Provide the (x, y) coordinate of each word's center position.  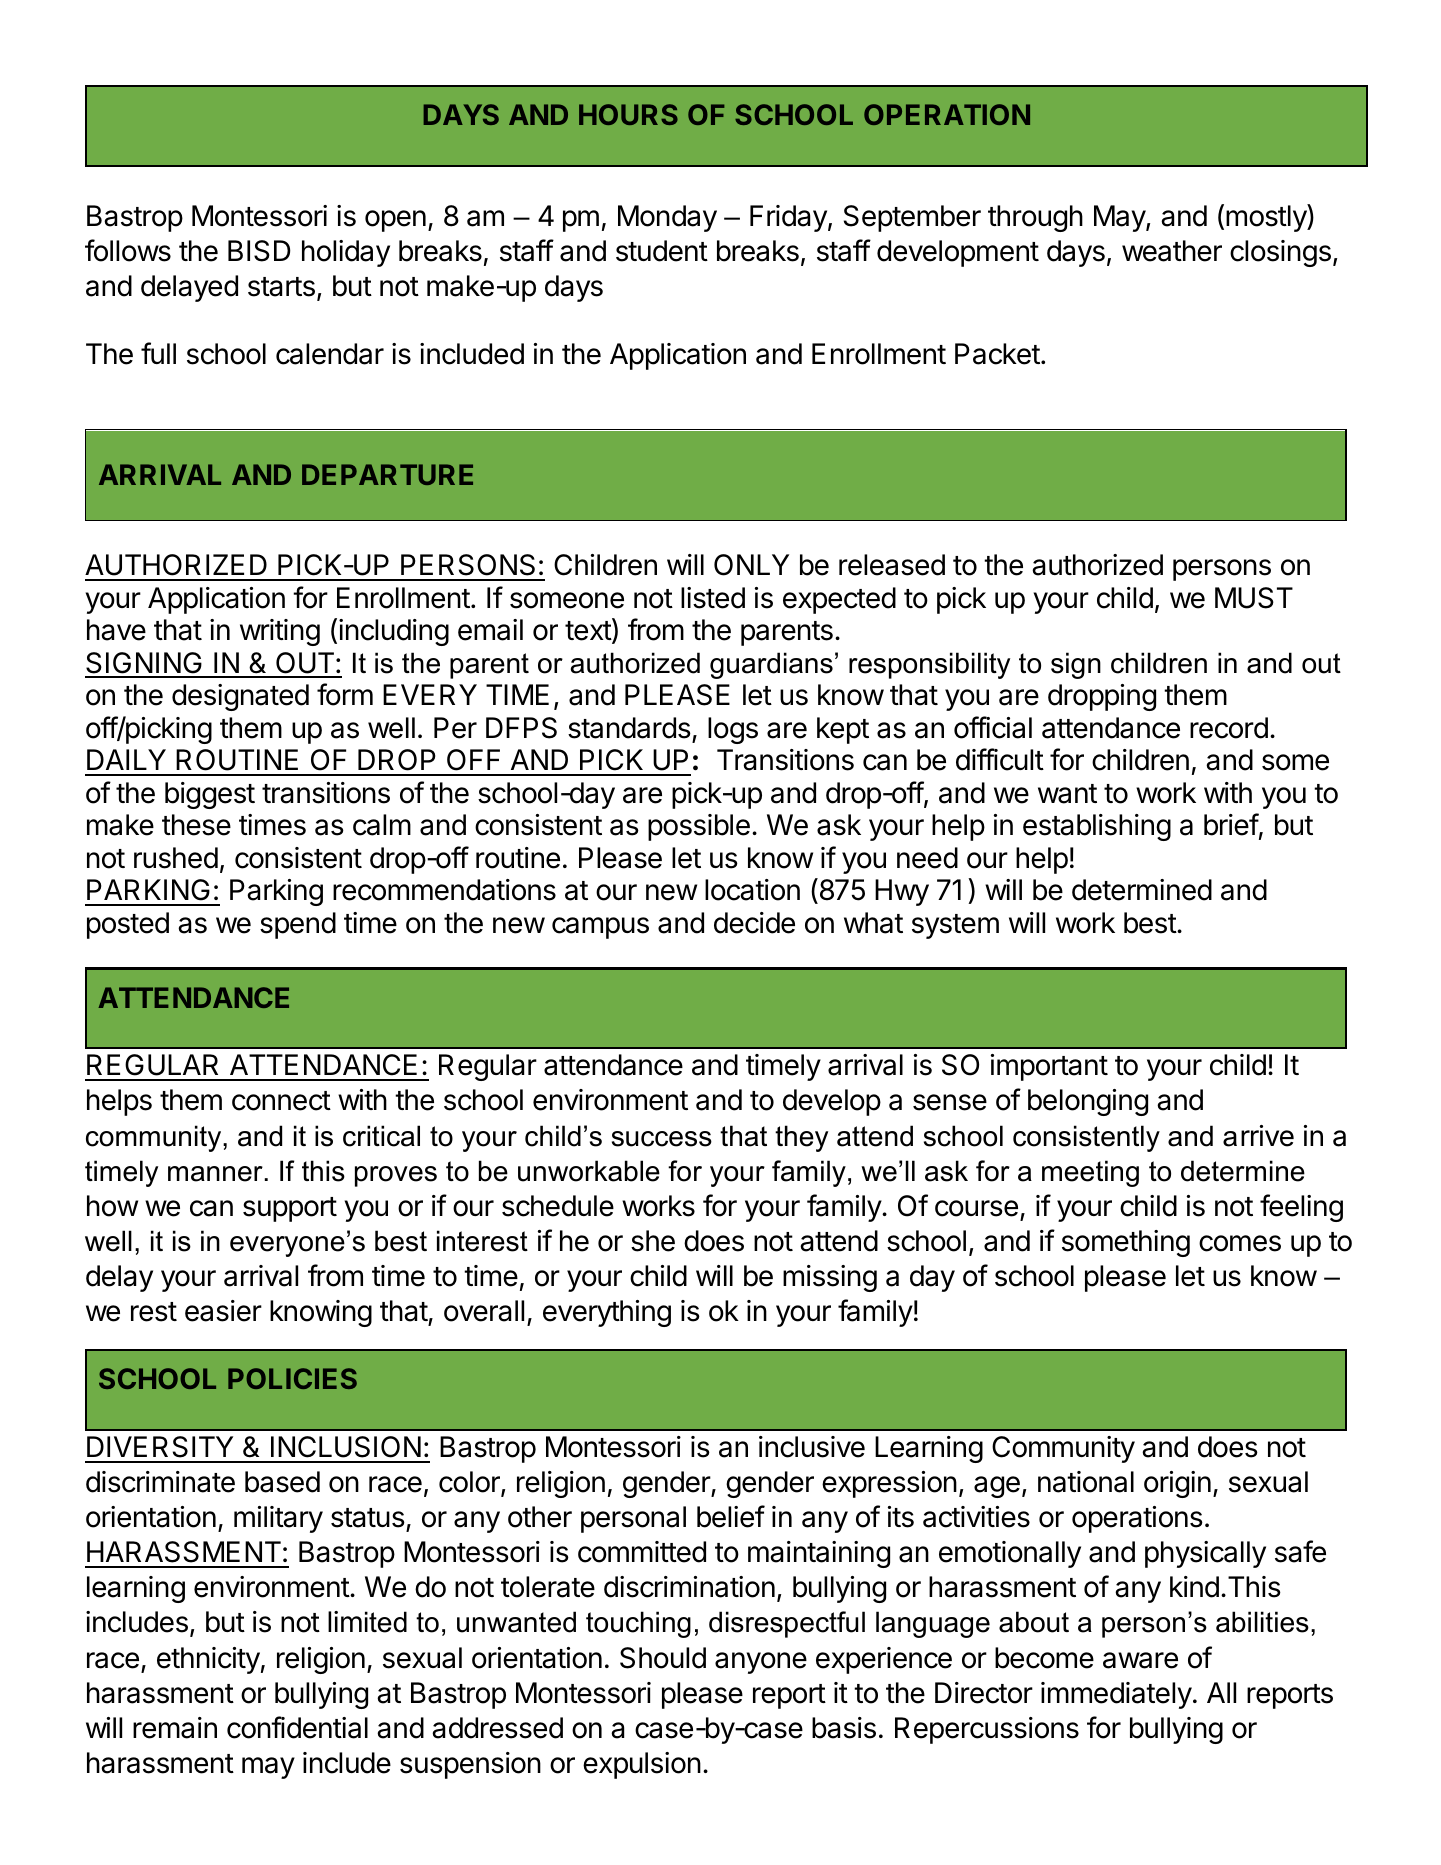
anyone (761, 1663)
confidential (297, 1727)
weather (1172, 251)
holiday (346, 253)
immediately (1116, 1695)
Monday (667, 218)
